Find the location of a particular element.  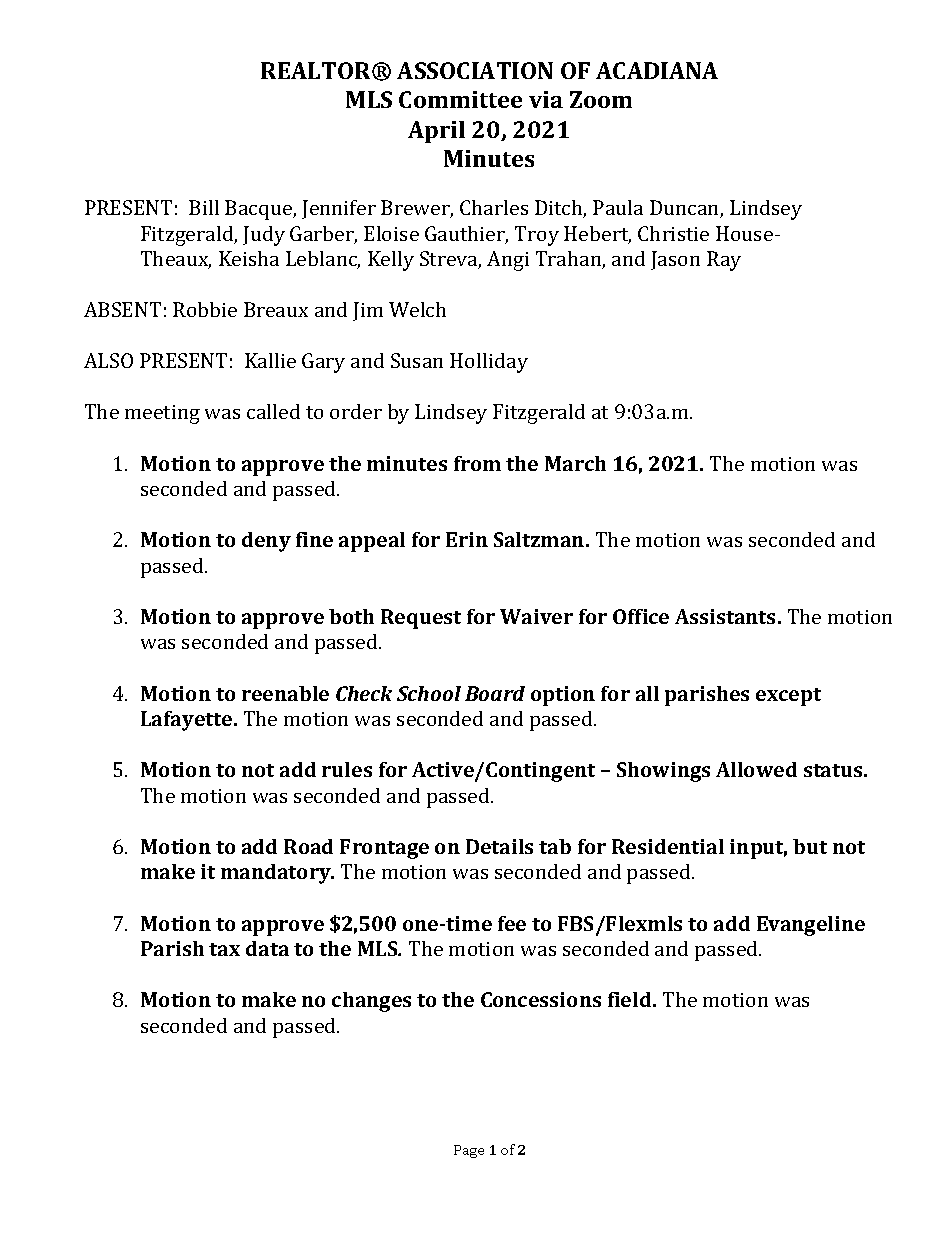

Bill is located at coordinates (204, 207).
